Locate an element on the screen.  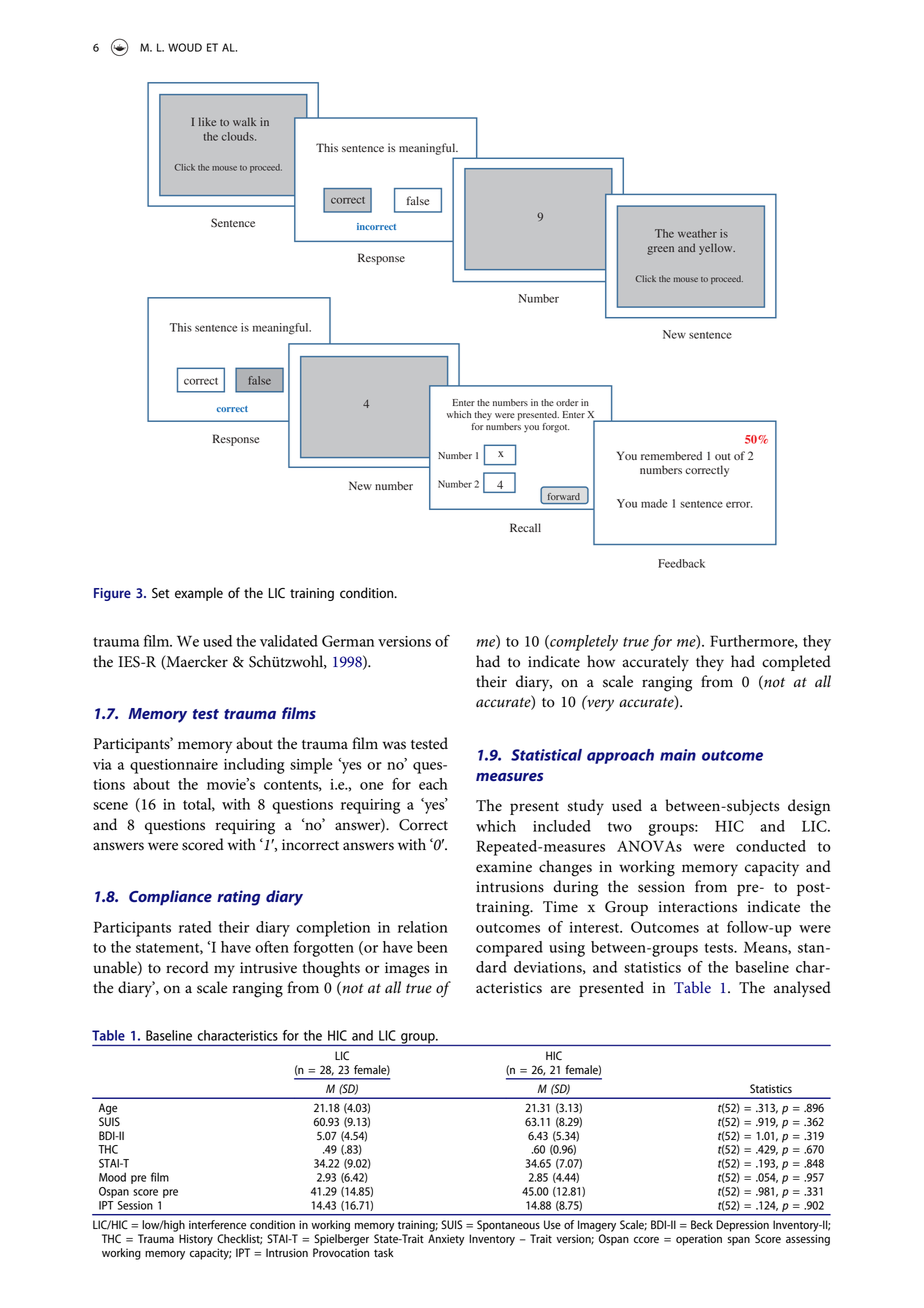
weather is located at coordinates (697, 233).
